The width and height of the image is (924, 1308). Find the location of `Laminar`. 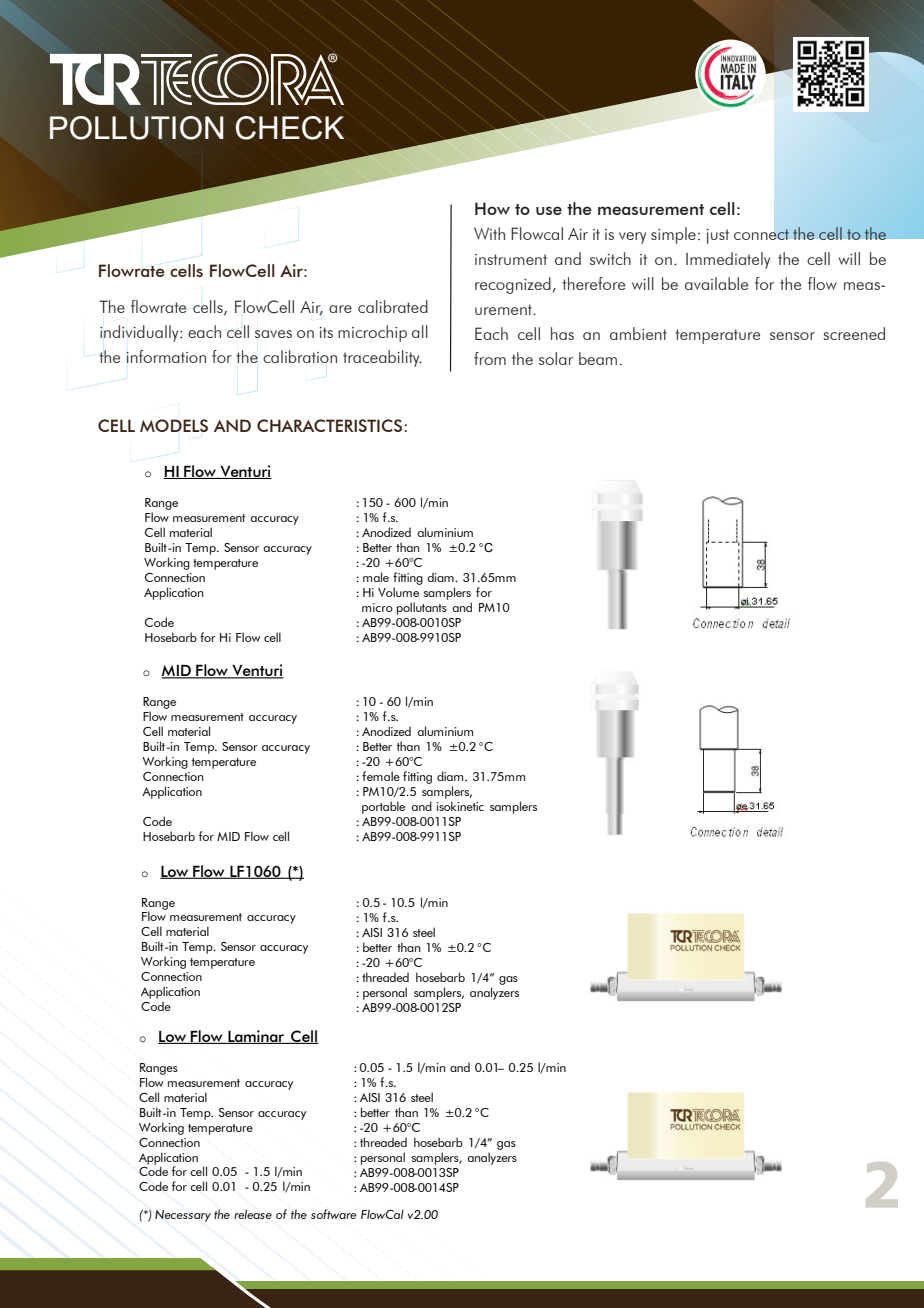

Laminar is located at coordinates (256, 1037).
